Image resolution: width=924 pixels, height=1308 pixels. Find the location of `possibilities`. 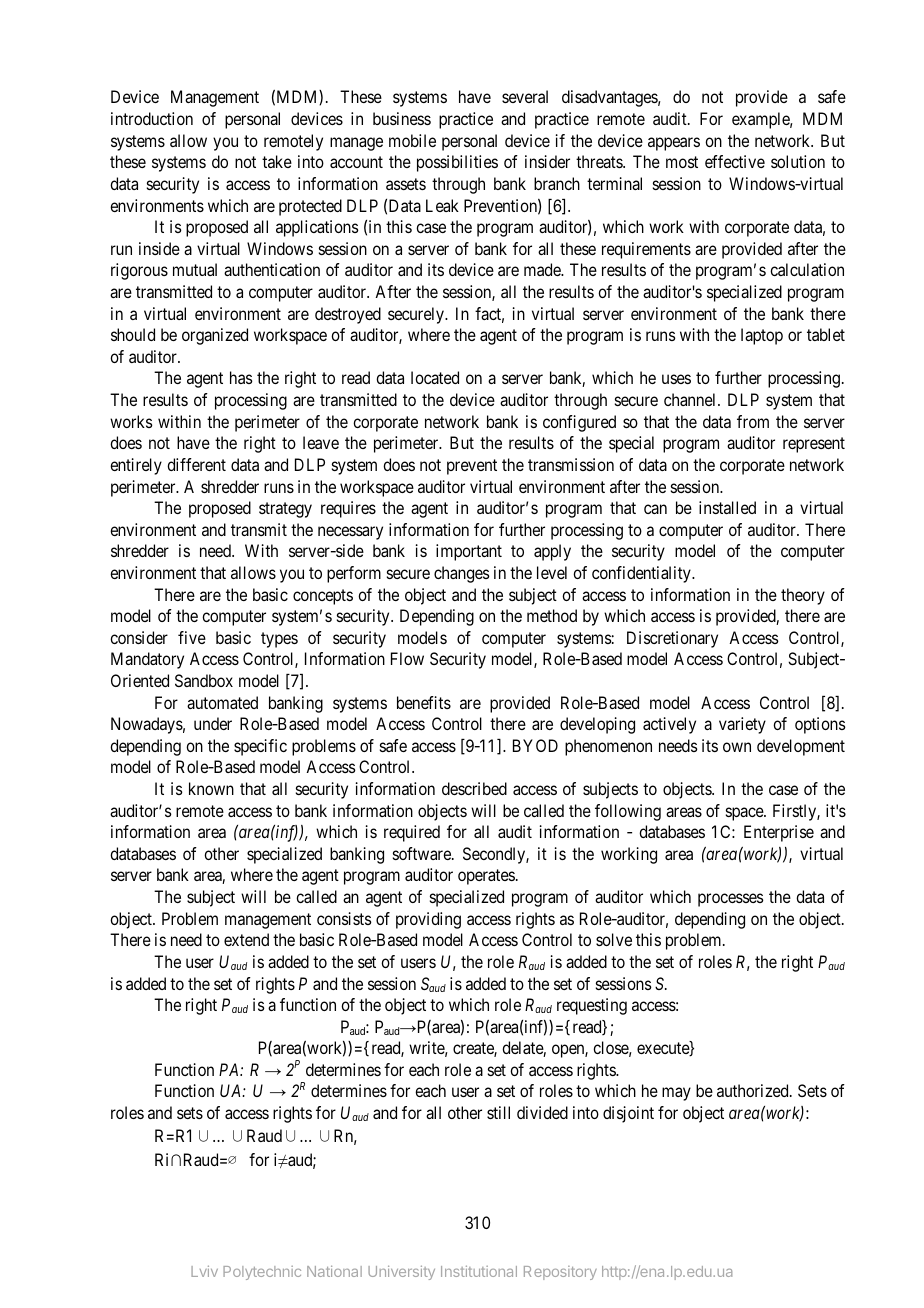

possibilities is located at coordinates (457, 163).
